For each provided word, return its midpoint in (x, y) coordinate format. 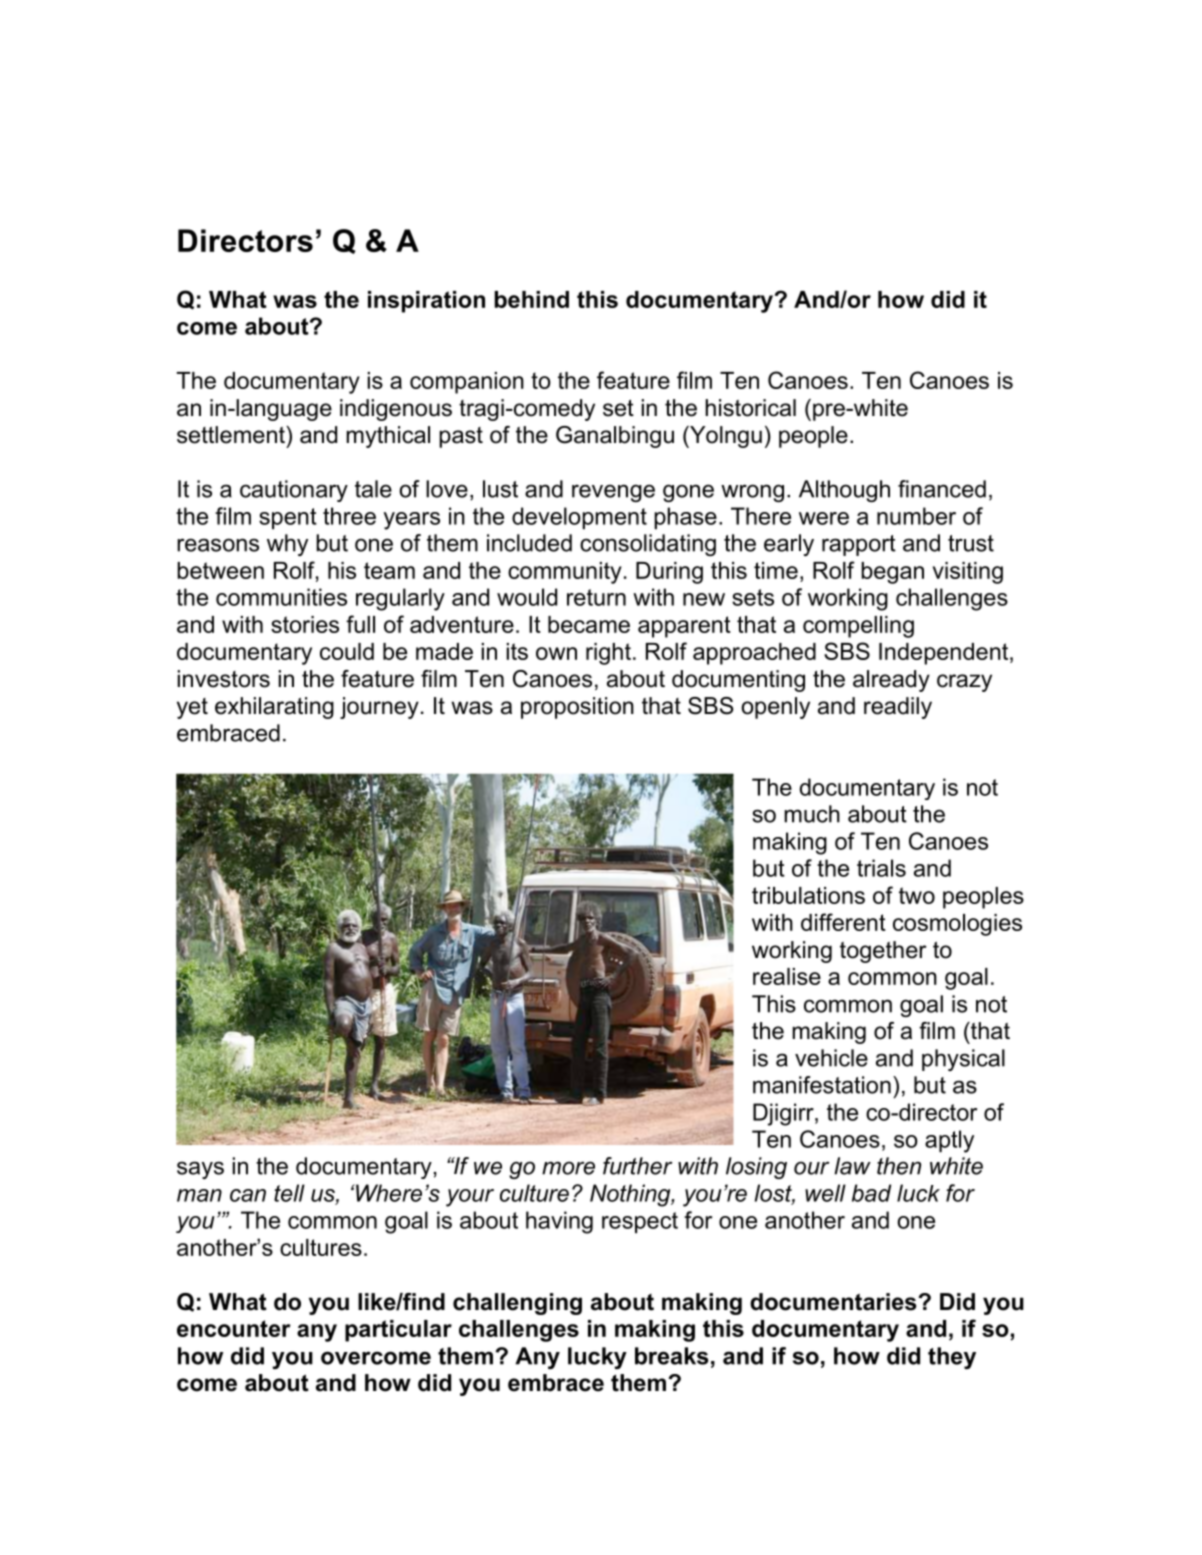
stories (305, 624)
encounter (234, 1328)
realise (787, 976)
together (883, 952)
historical (750, 408)
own (556, 653)
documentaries (834, 1302)
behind (531, 299)
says (200, 1170)
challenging (517, 1304)
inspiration (426, 302)
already (891, 681)
